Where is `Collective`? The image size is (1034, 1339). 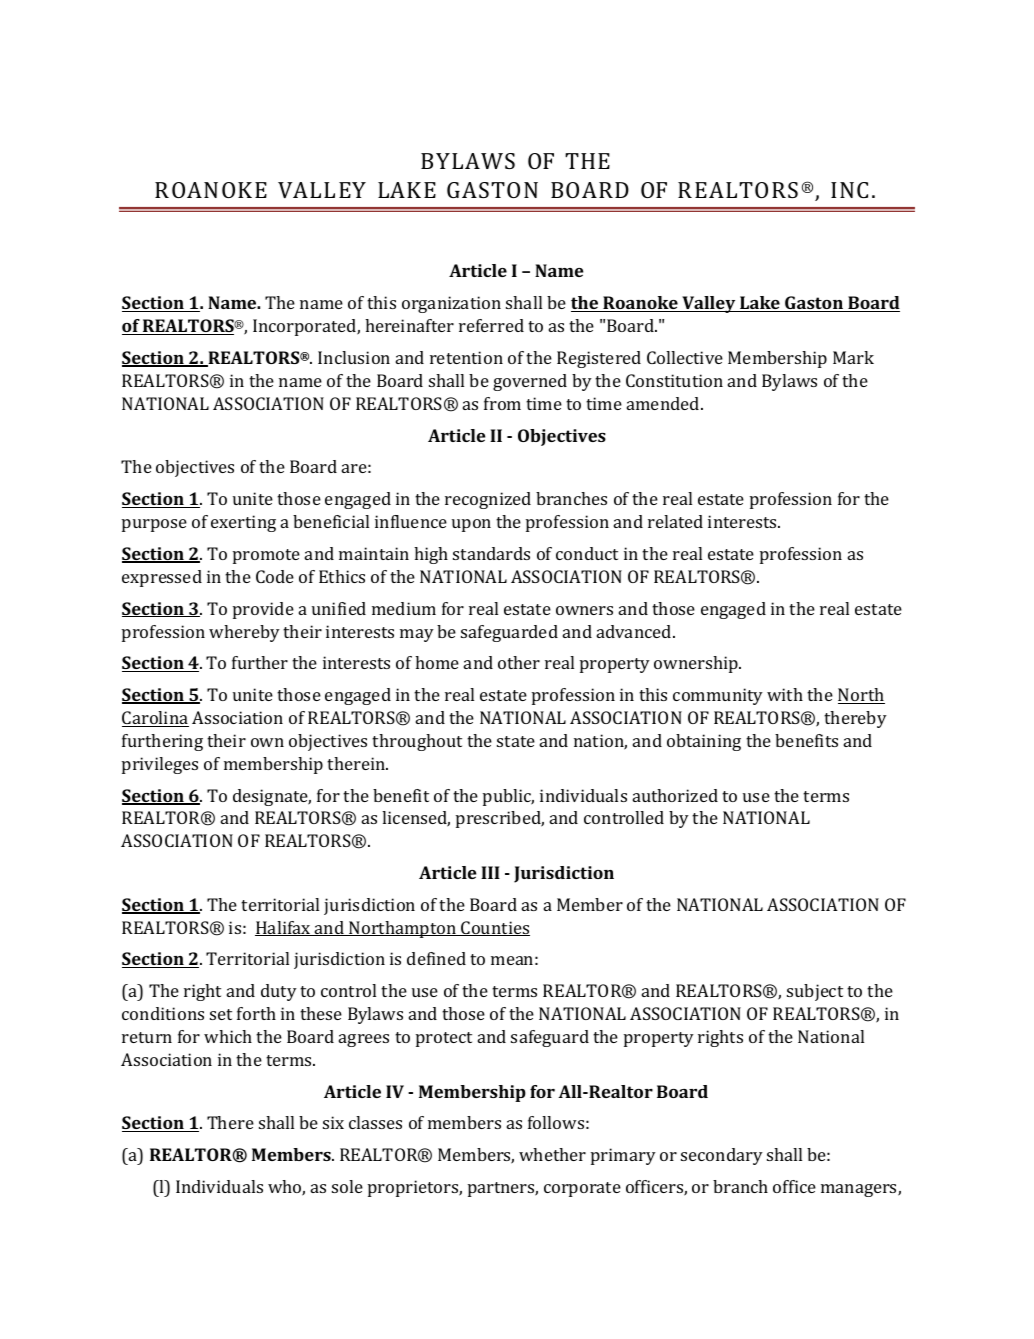 Collective is located at coordinates (685, 357).
